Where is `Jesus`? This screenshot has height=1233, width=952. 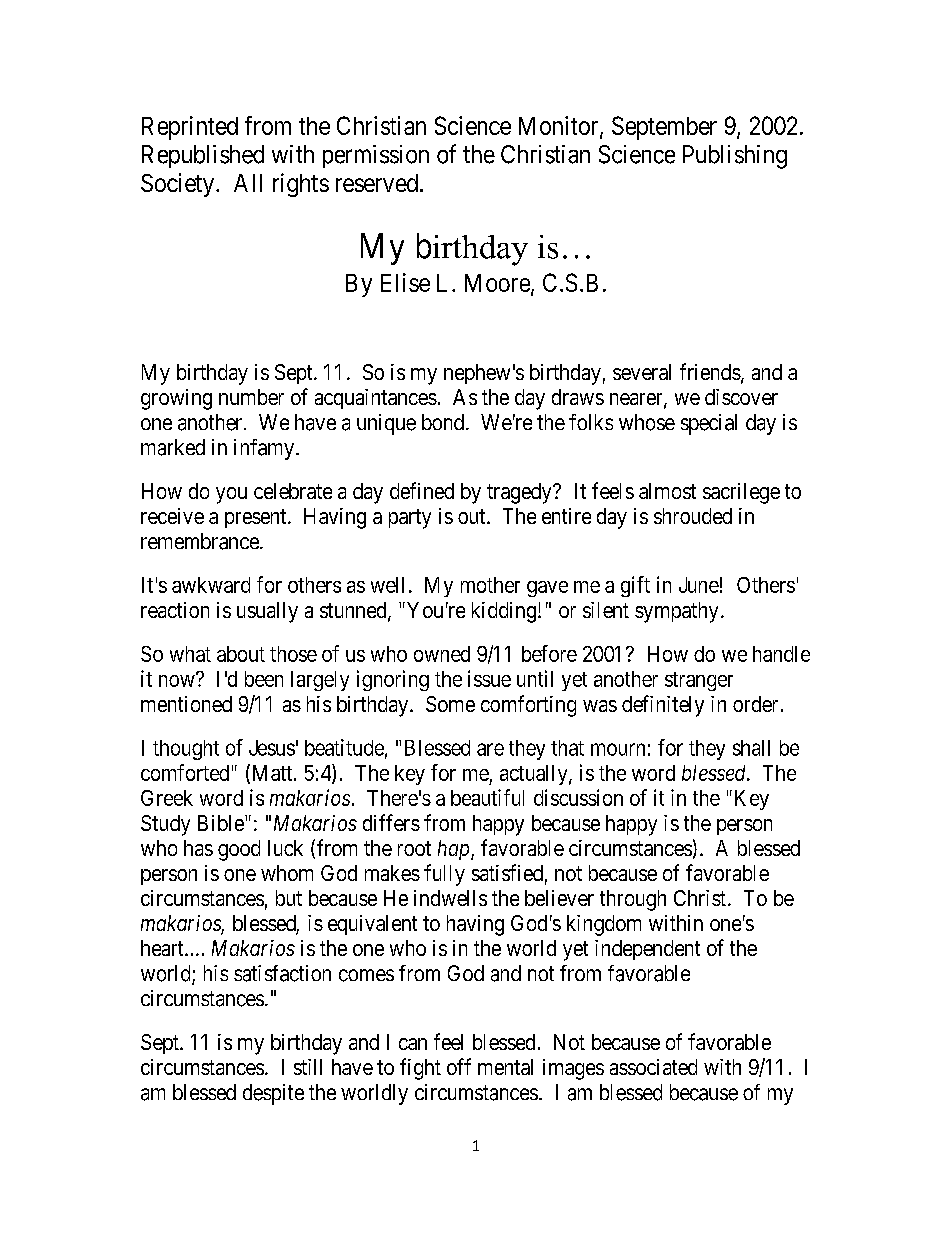 Jesus is located at coordinates (272, 748).
